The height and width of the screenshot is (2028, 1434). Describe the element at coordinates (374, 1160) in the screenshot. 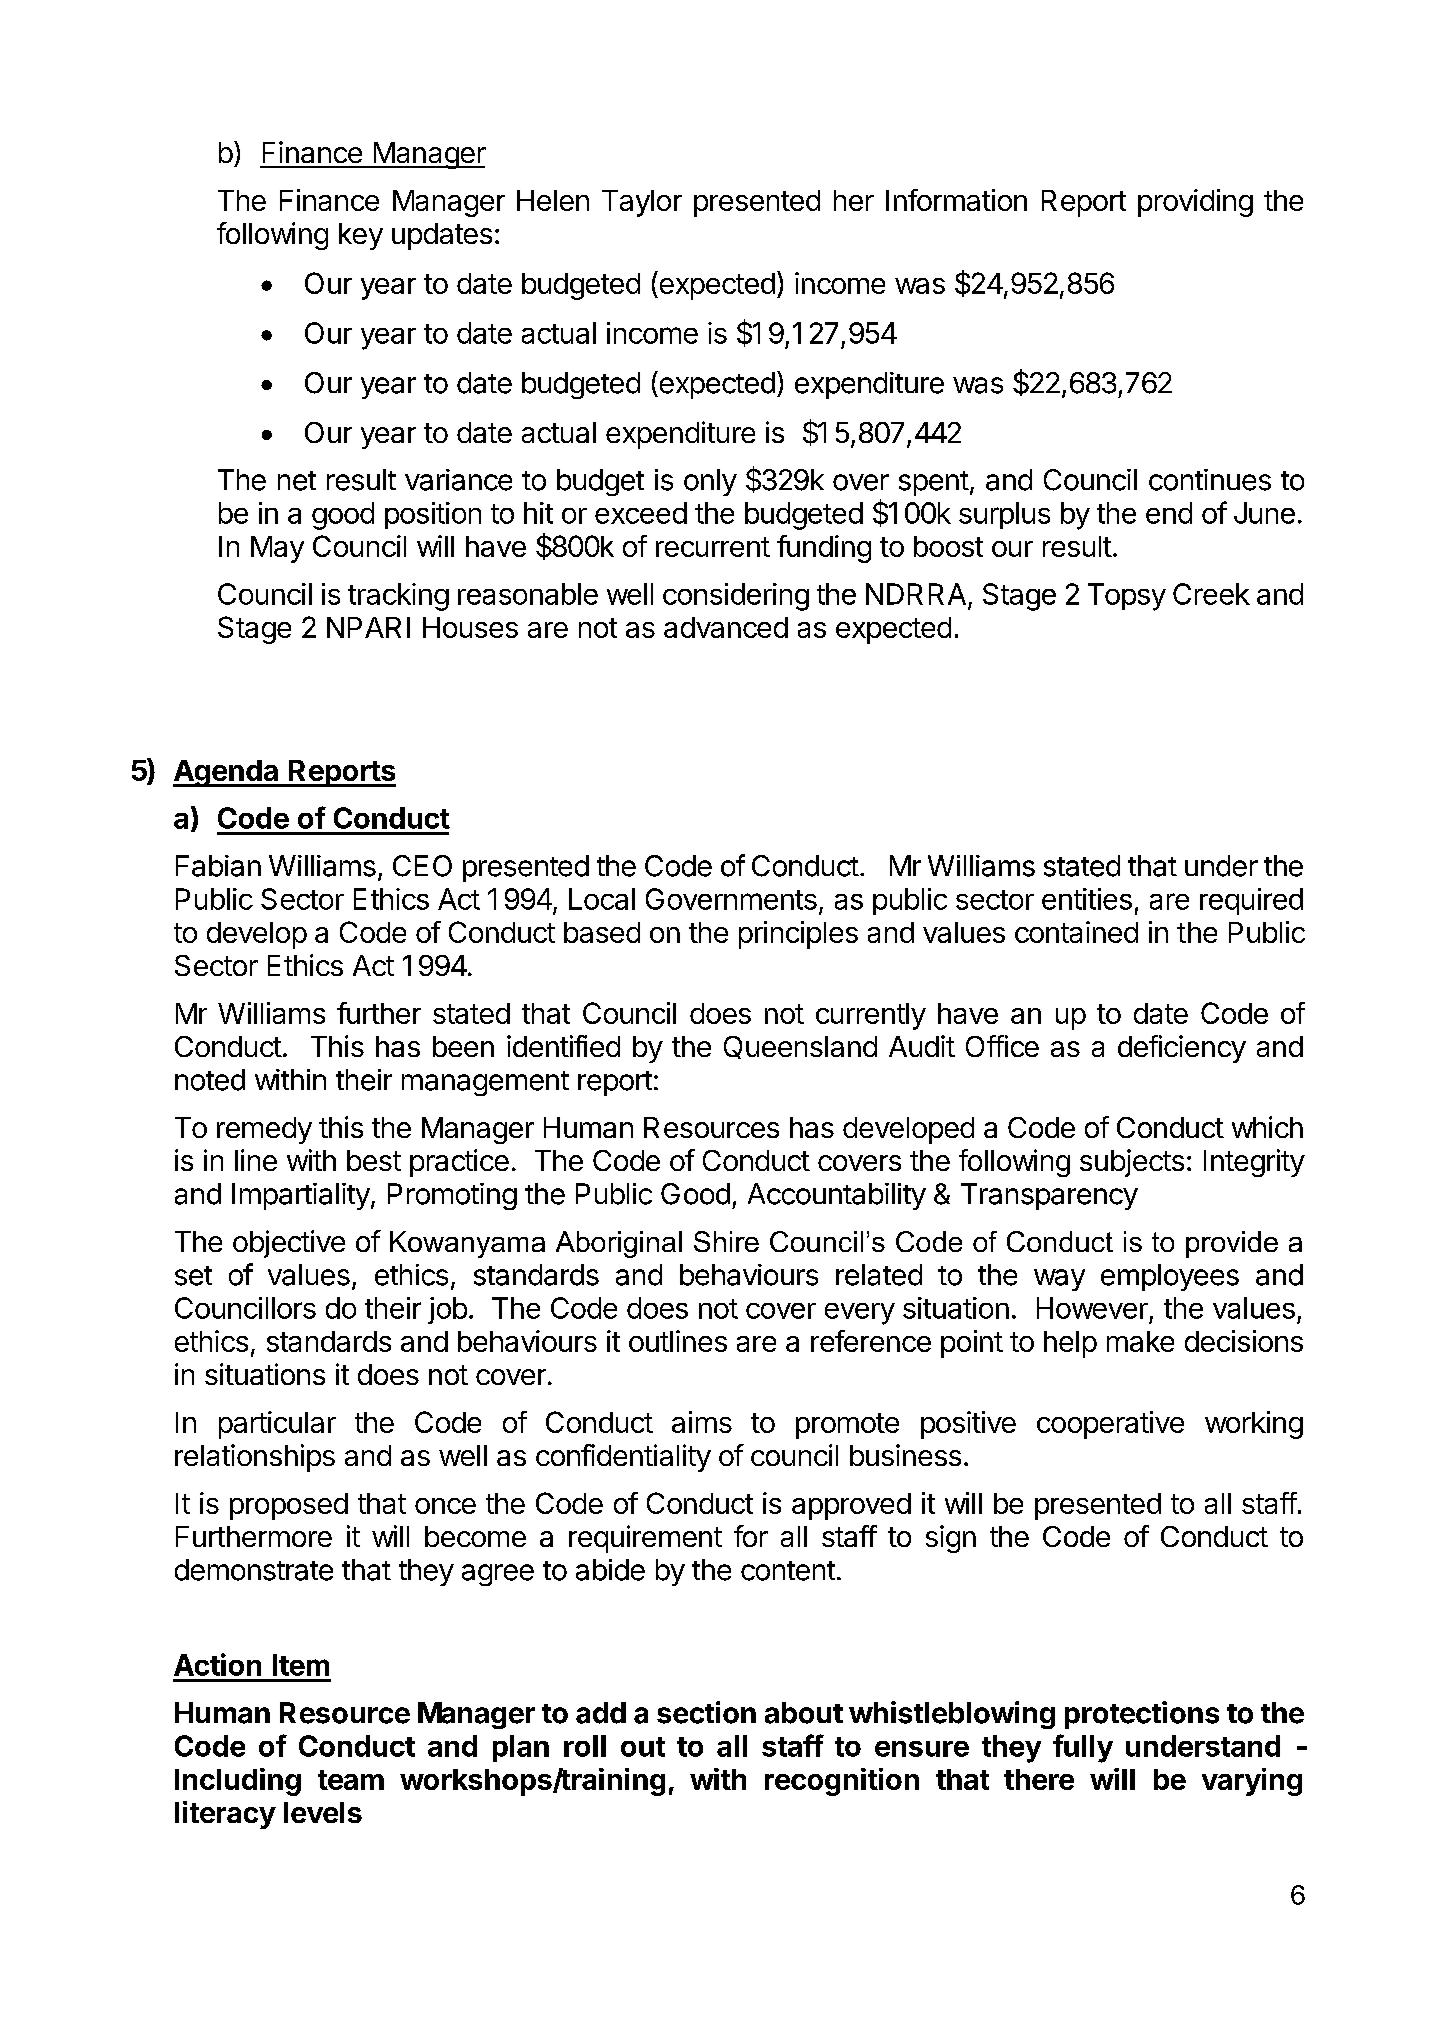

I see `best` at that location.
